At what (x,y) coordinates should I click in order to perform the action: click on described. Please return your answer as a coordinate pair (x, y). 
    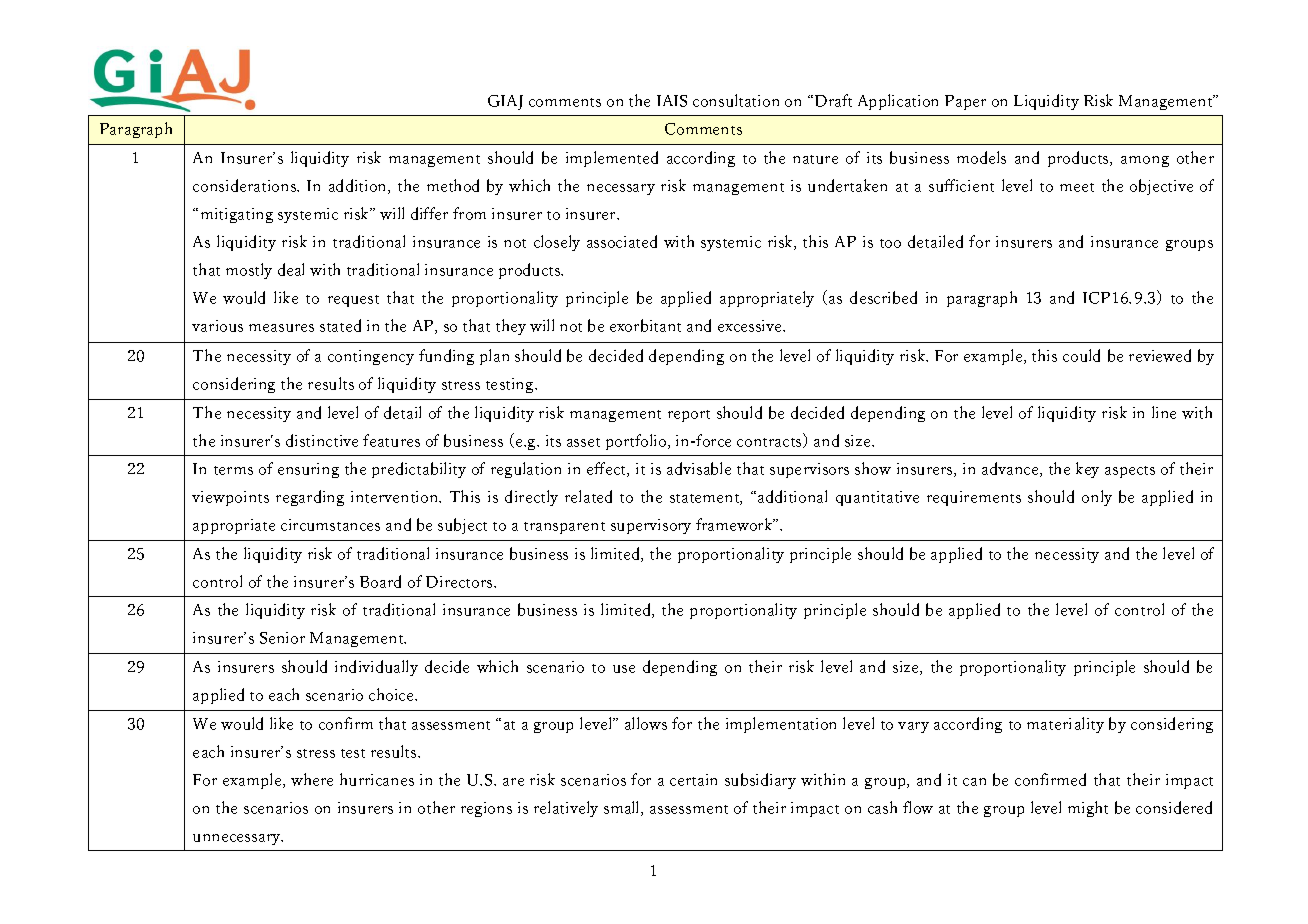
    Looking at the image, I should click on (883, 297).
